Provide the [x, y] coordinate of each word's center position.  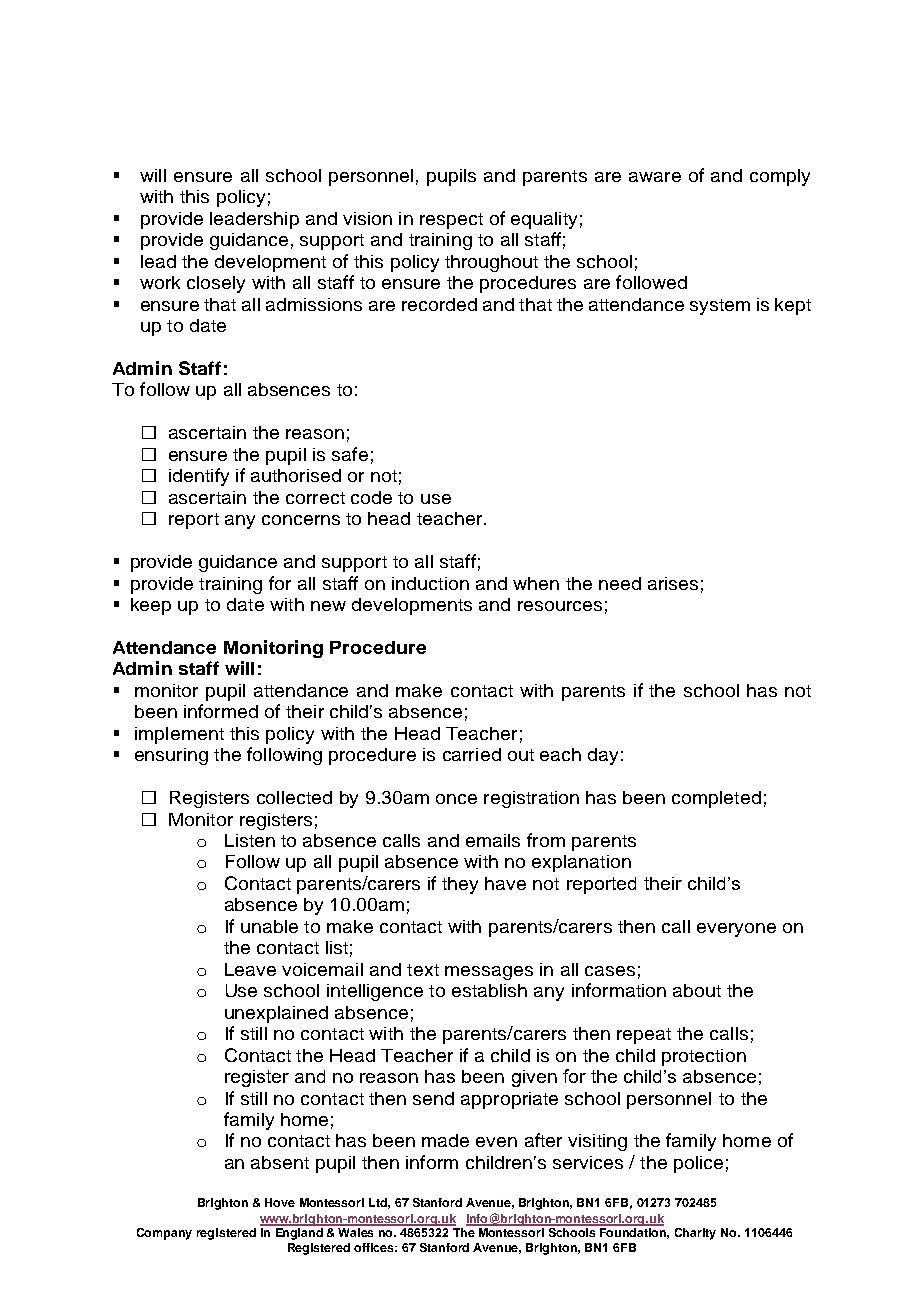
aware [655, 177]
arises [673, 583]
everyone [736, 930]
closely [216, 284]
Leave [250, 969]
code [371, 497]
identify [199, 477]
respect [451, 221]
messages [489, 973]
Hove [280, 1202]
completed [716, 799]
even [496, 1142]
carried [472, 754]
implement [179, 735]
